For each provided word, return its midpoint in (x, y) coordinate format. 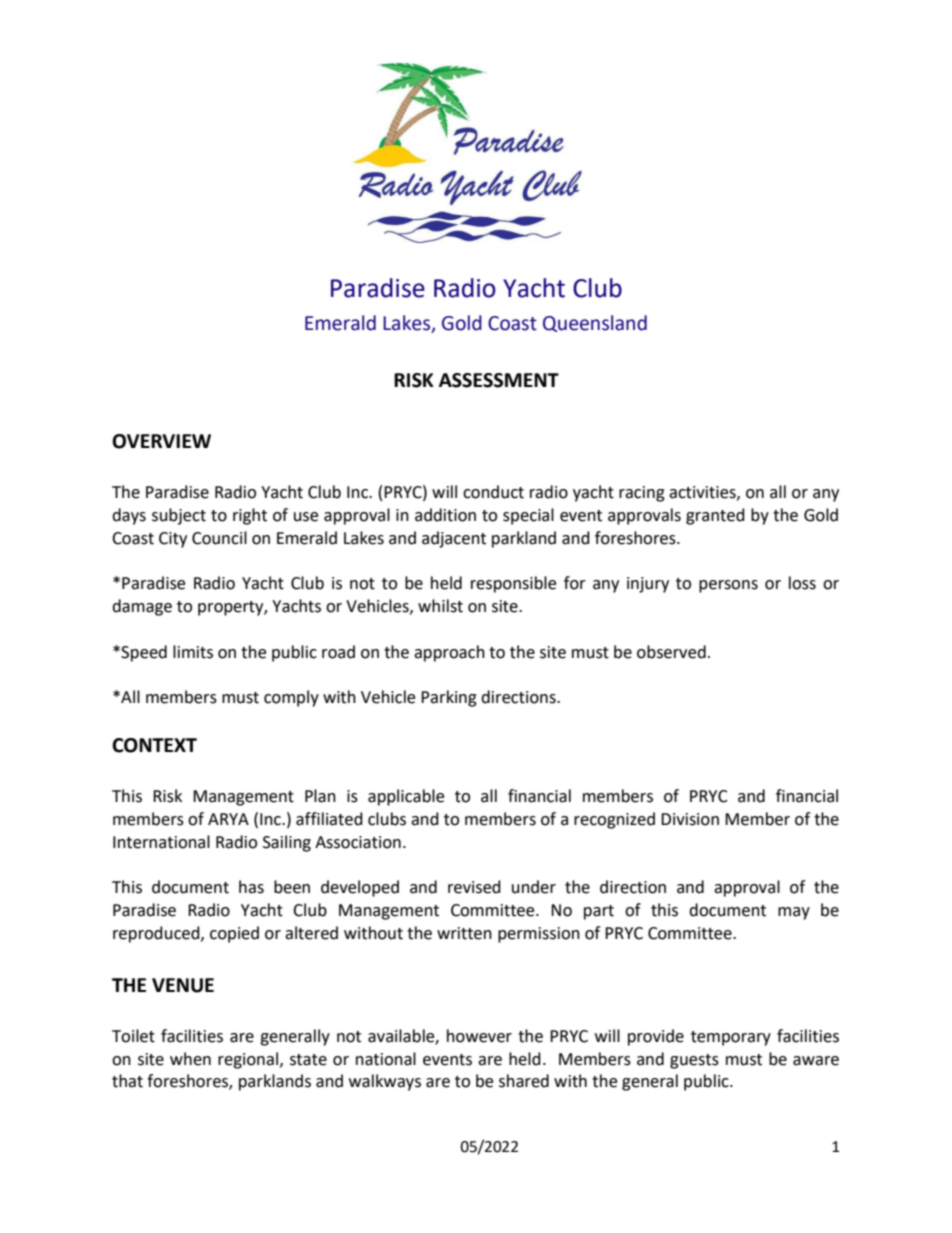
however (479, 1036)
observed (671, 652)
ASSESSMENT (499, 380)
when (190, 1059)
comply (291, 698)
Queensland (595, 323)
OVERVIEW (161, 441)
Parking (449, 698)
